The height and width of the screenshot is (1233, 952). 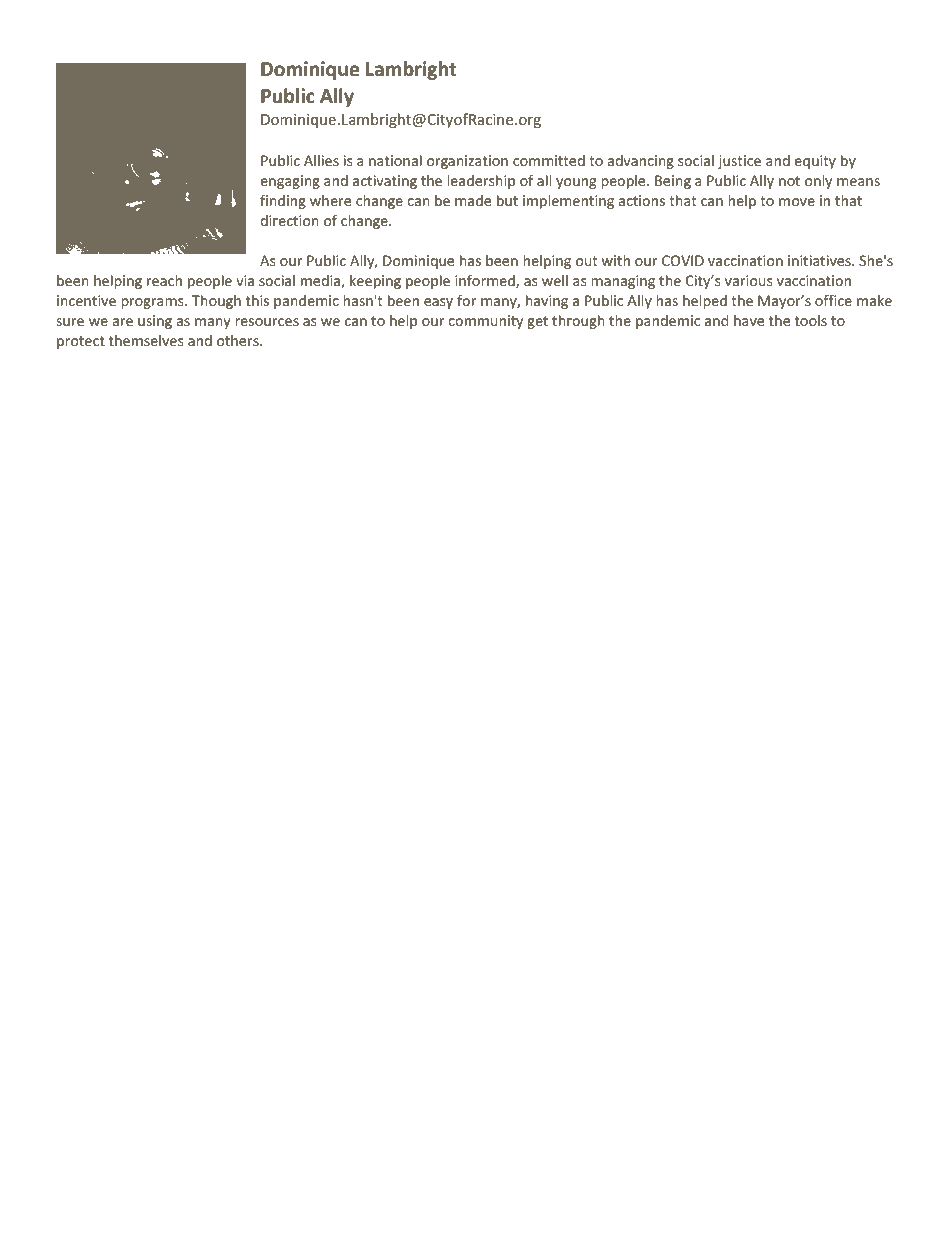 What do you see at coordinates (749, 320) in the screenshot?
I see `have` at bounding box center [749, 320].
